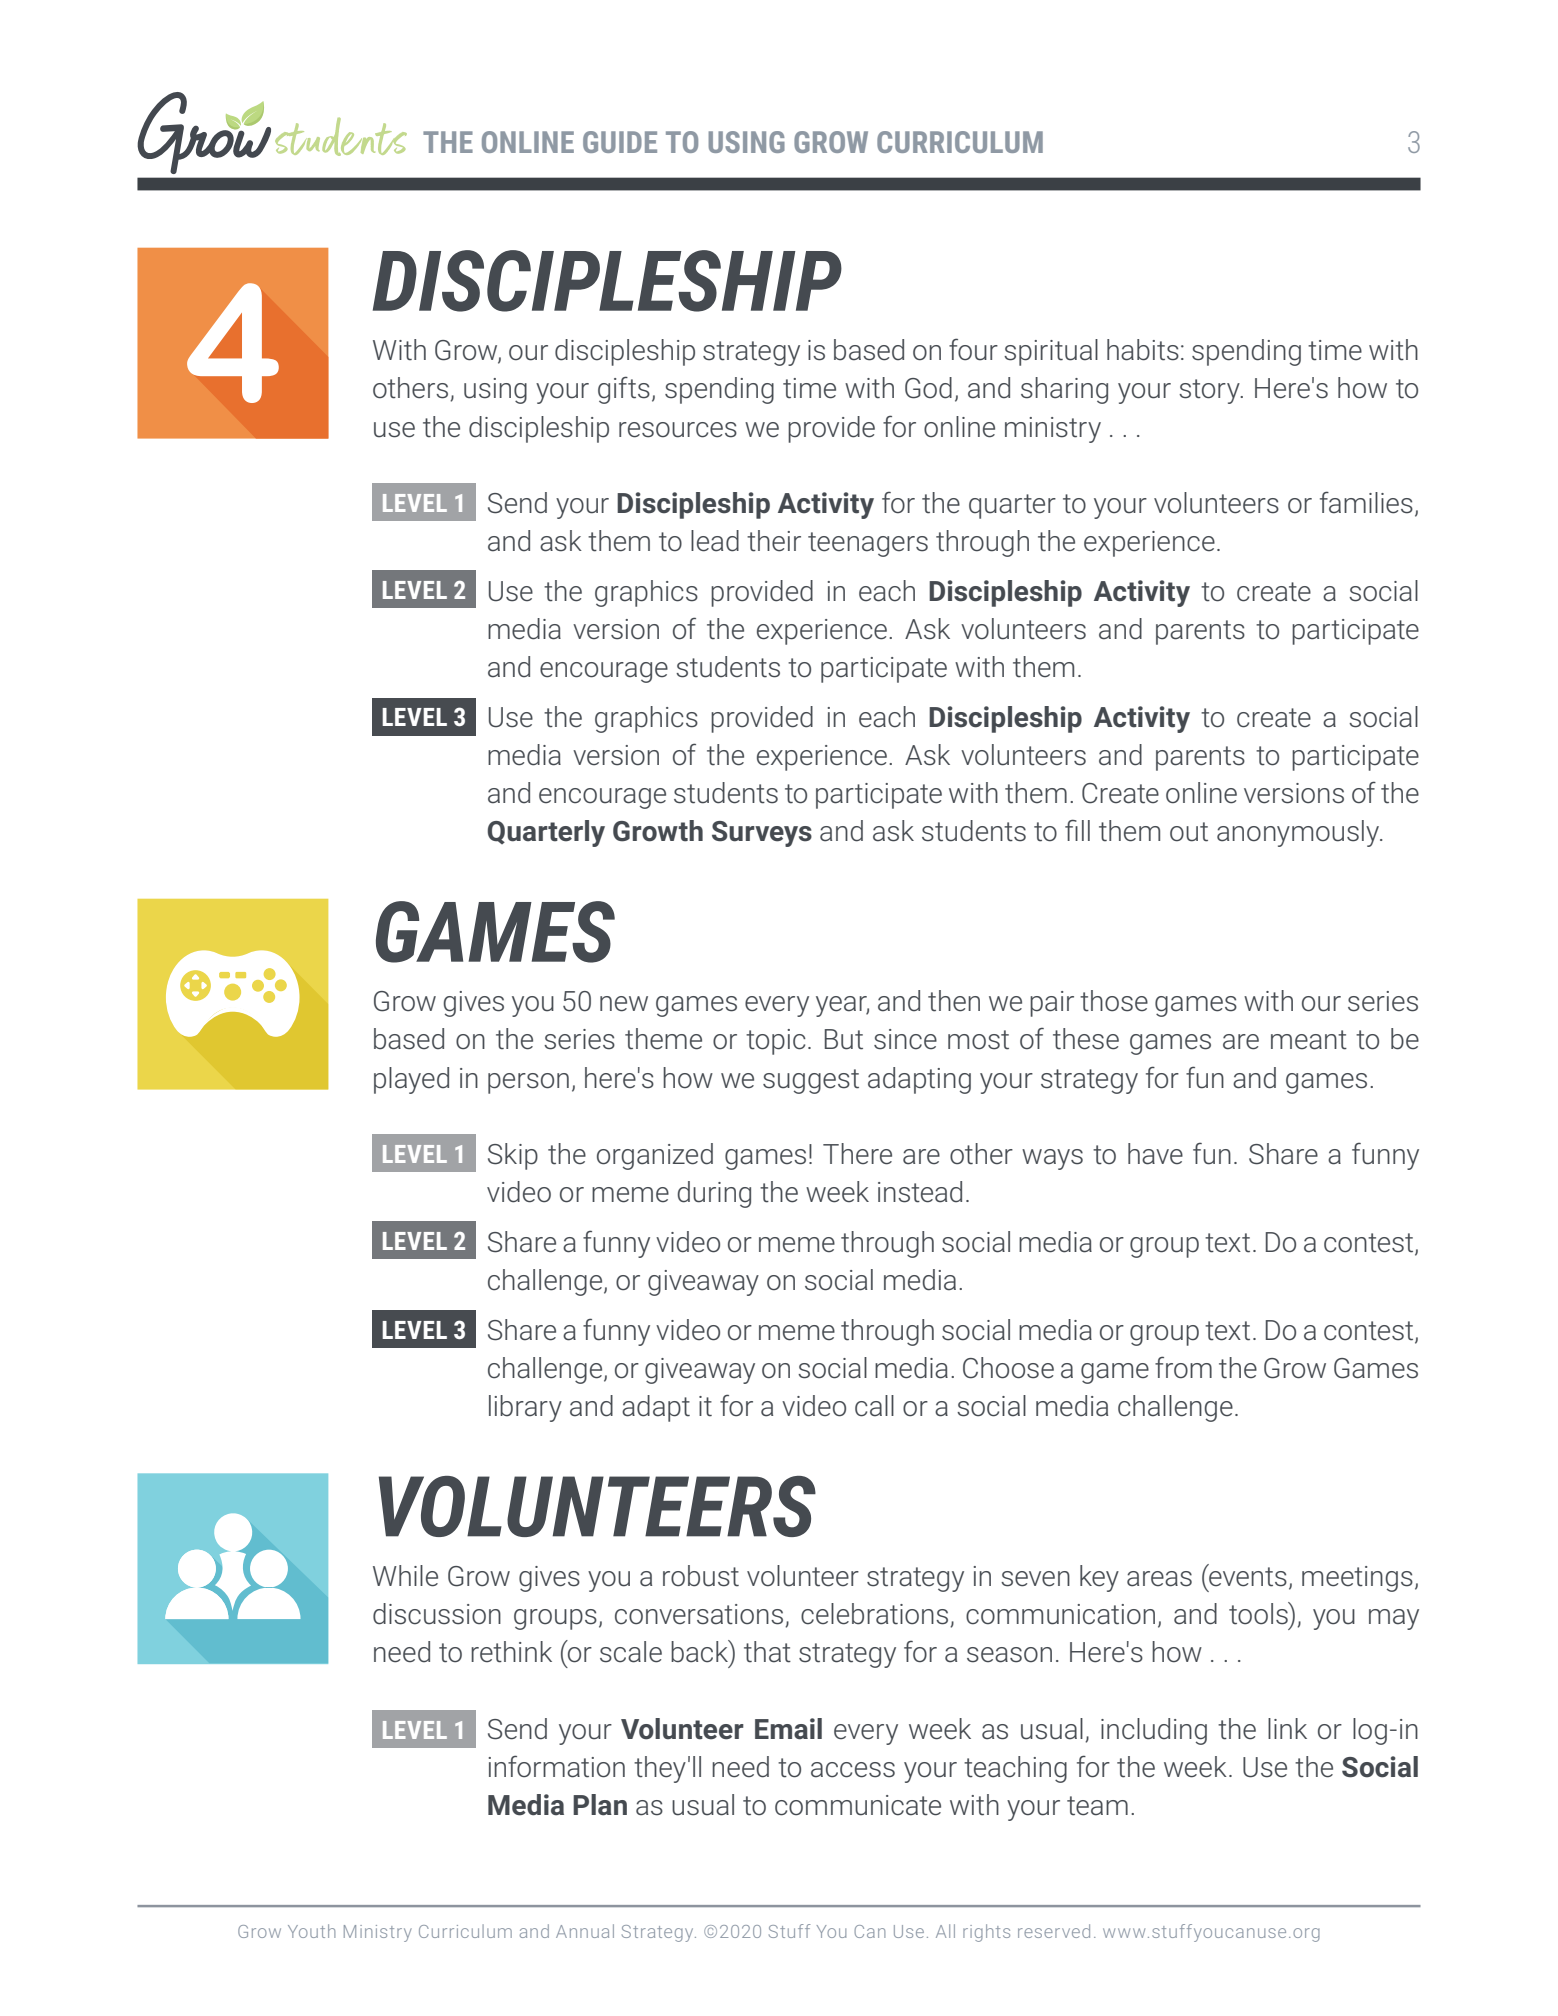 This page has width=1558, height=2016. I want to click on played, so click(411, 1080).
